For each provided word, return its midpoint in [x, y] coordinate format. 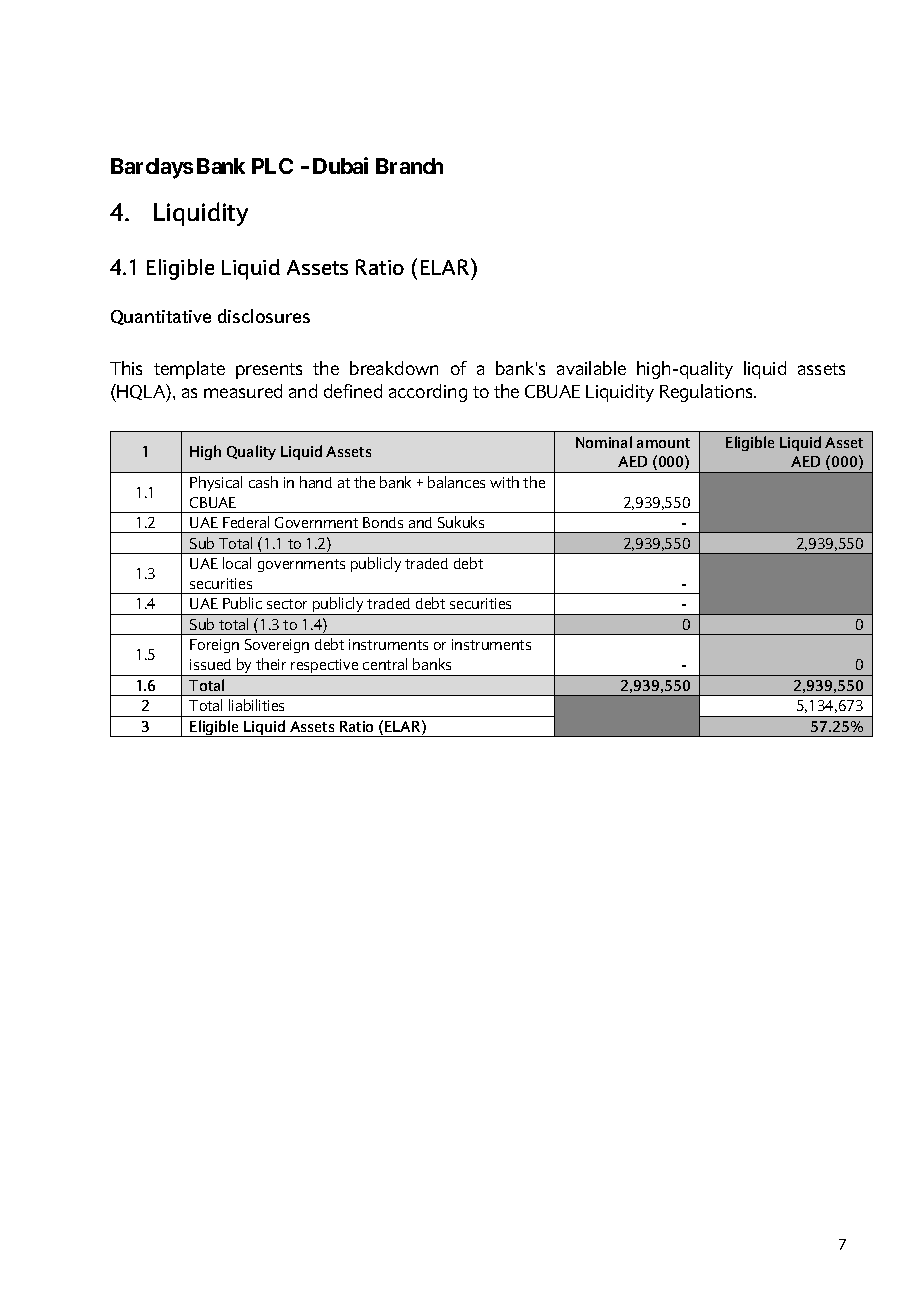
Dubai [340, 165]
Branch [409, 166]
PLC [272, 166]
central [385, 664]
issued [210, 664]
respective [325, 667]
